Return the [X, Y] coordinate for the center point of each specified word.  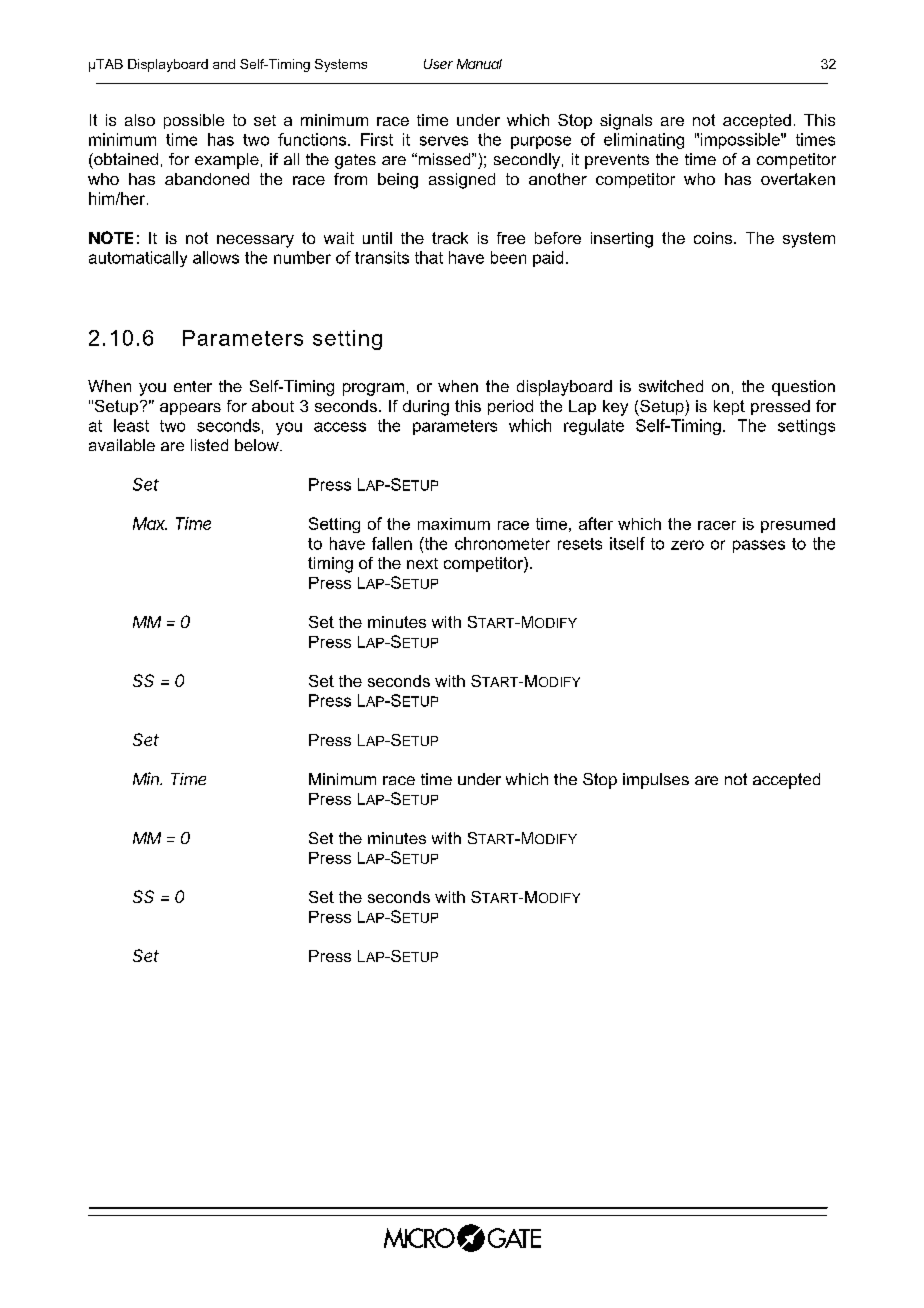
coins [714, 238]
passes [759, 546]
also [140, 120]
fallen [392, 543]
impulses [656, 781]
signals [626, 122]
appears [190, 409]
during [426, 408]
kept [729, 407]
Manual [479, 64]
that [429, 257]
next [422, 563]
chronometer [502, 543]
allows [216, 257]
